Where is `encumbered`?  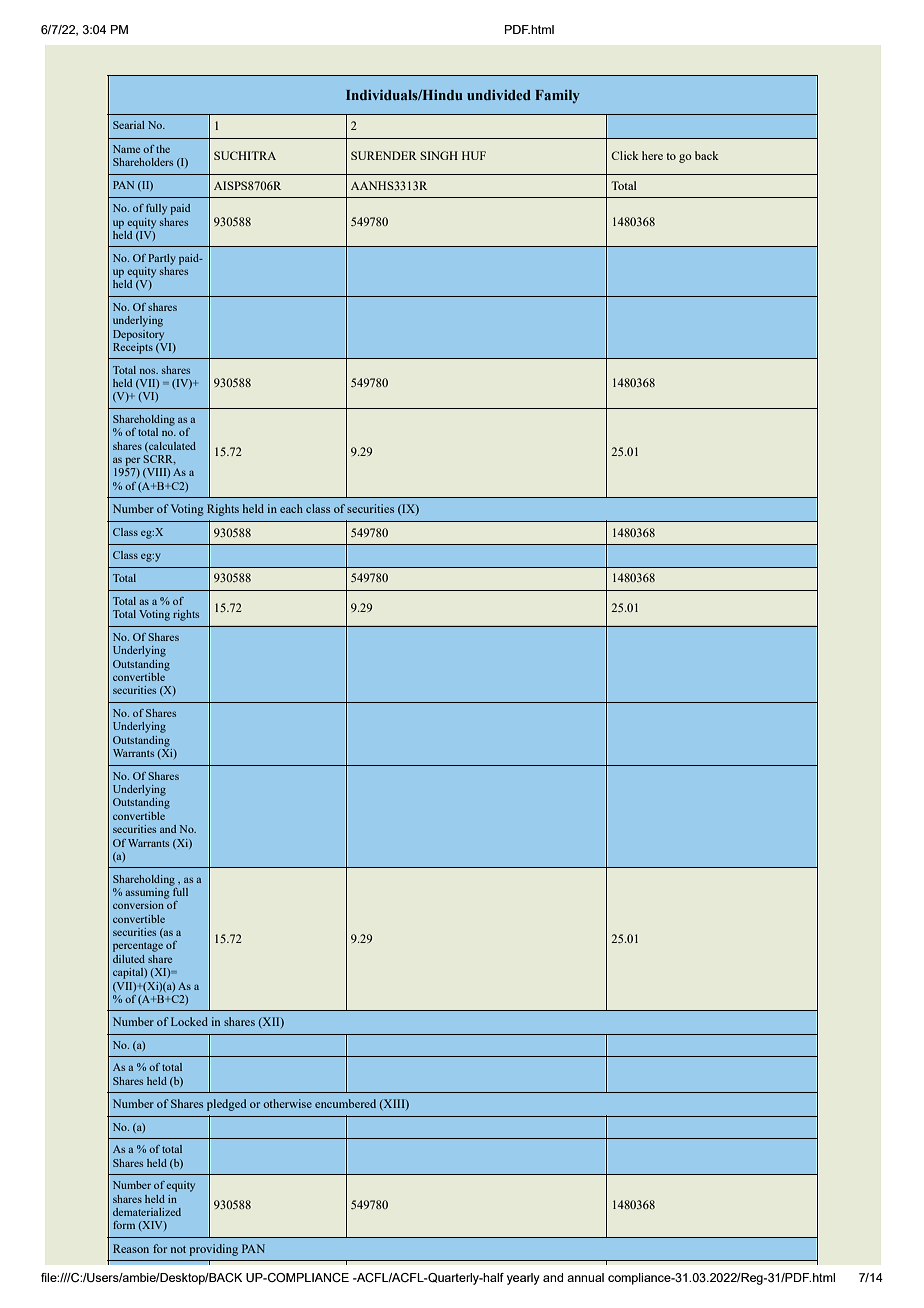
encumbered is located at coordinates (345, 1103).
